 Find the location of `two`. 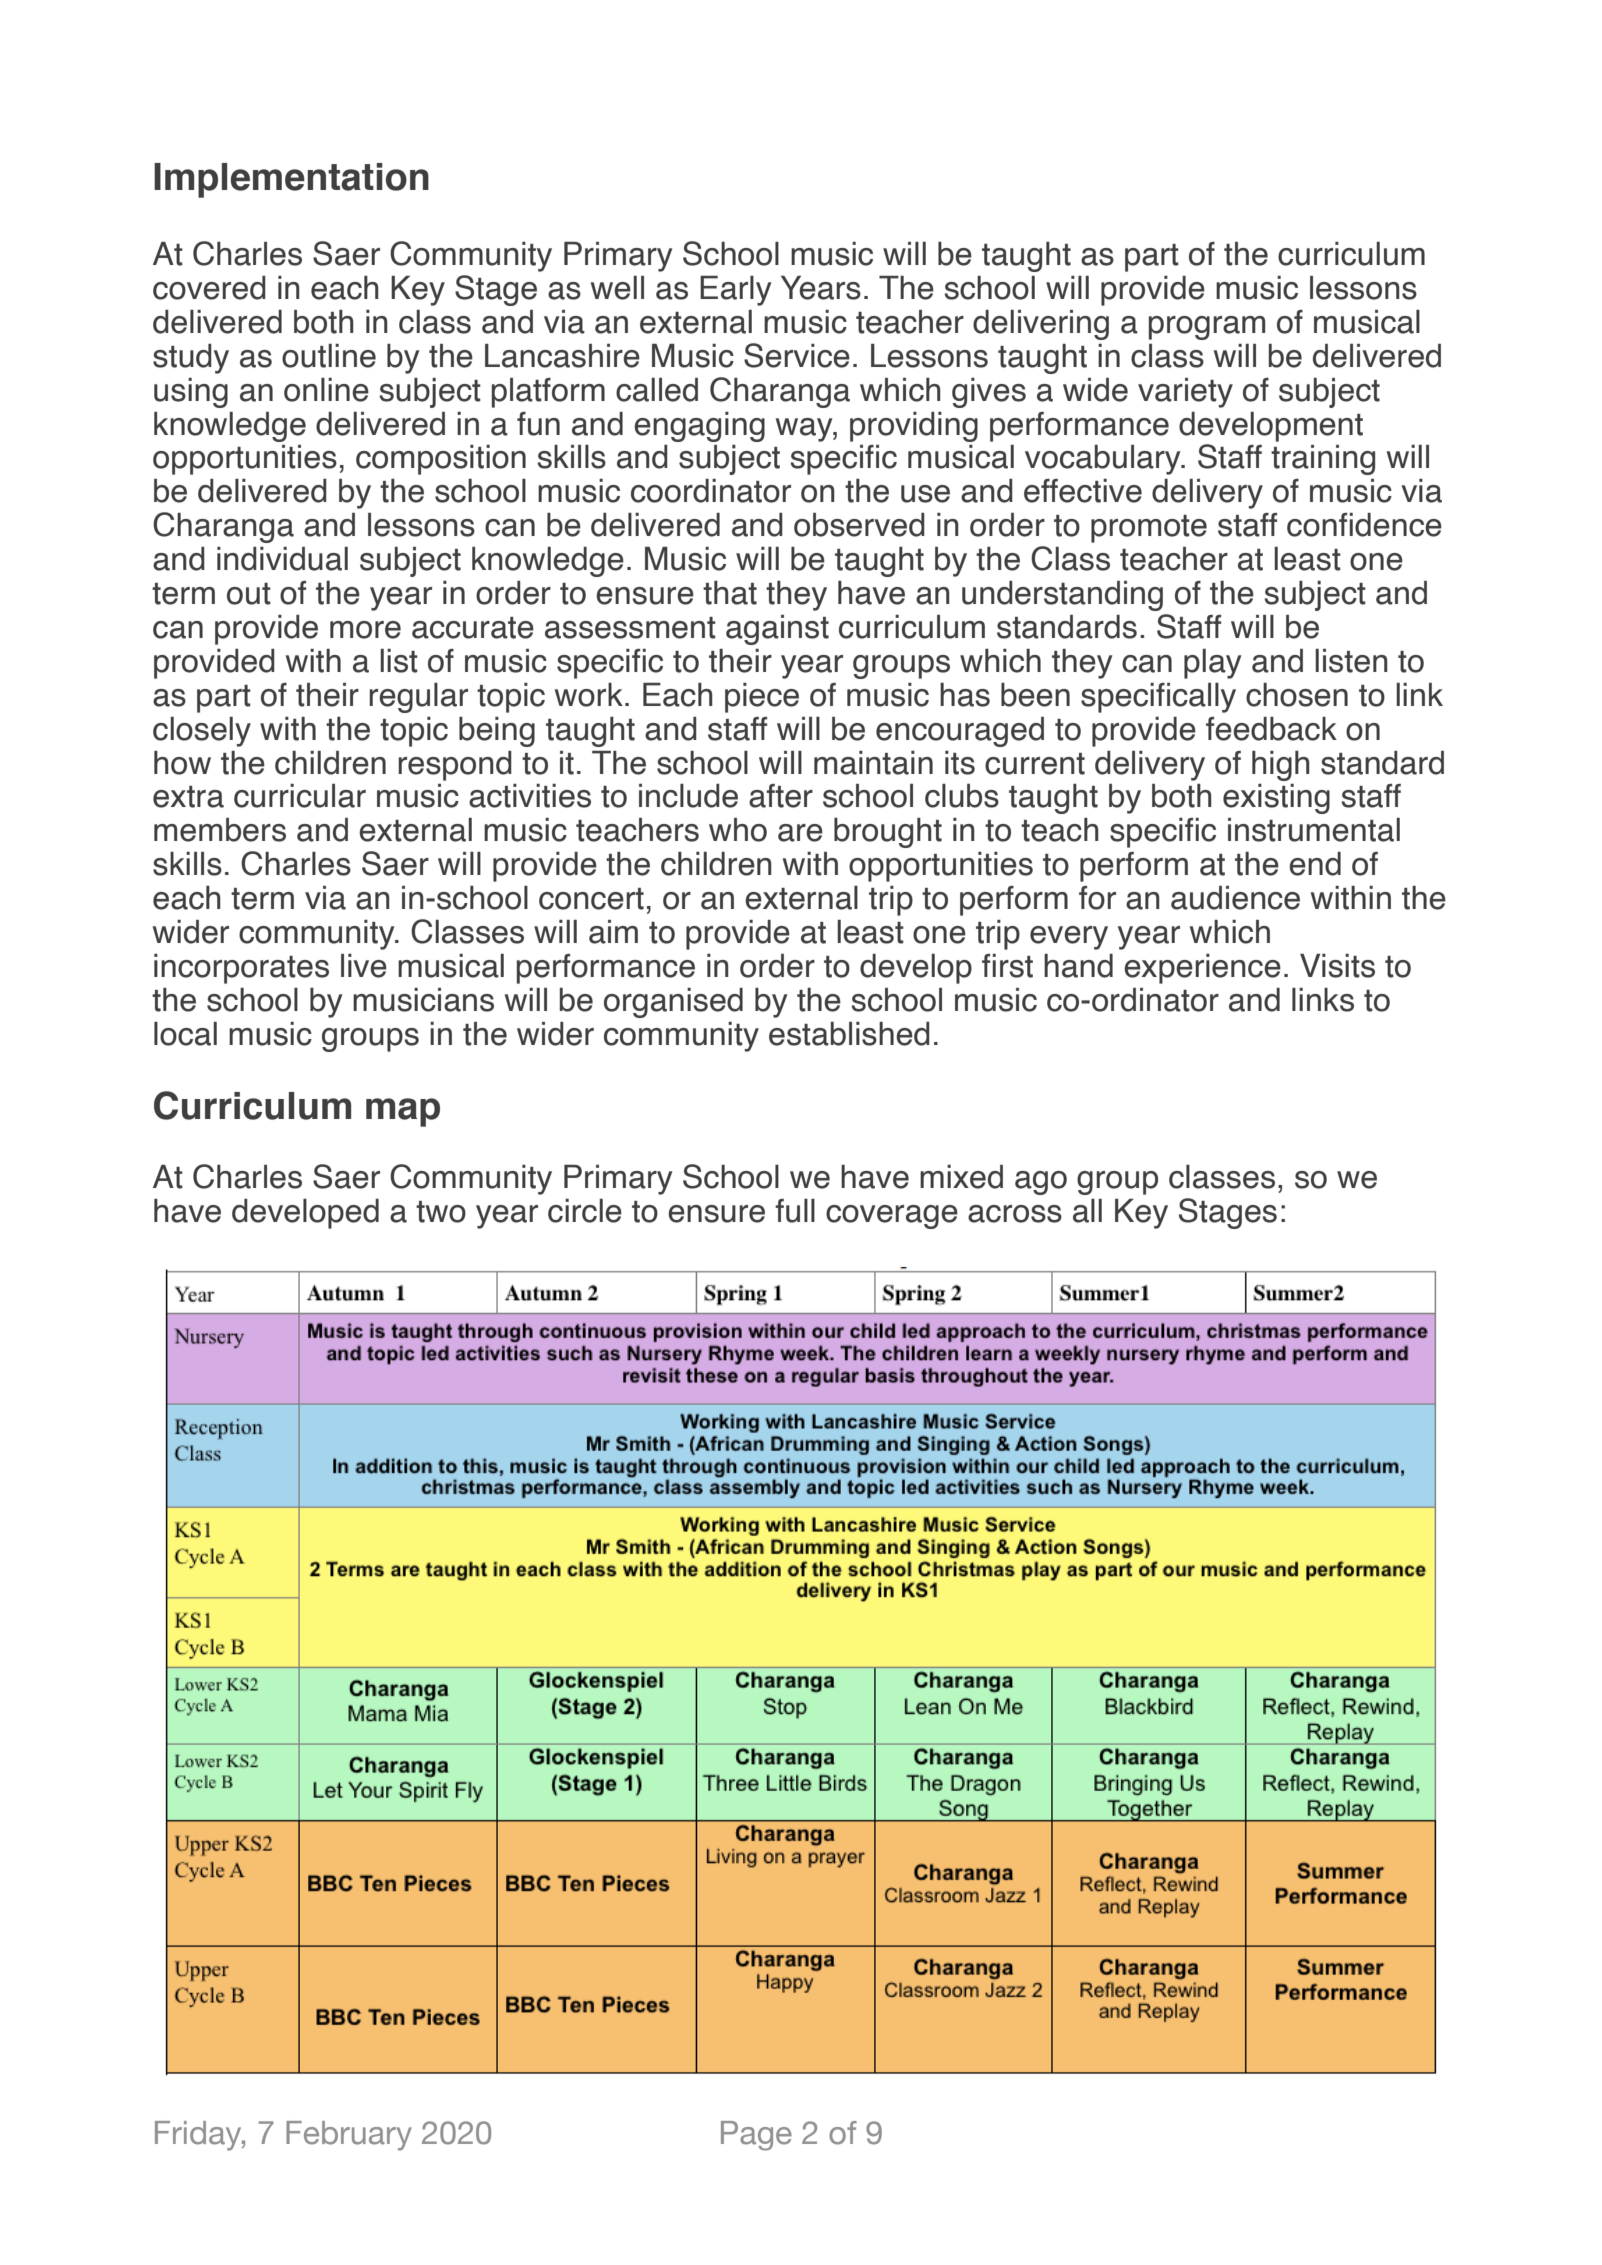

two is located at coordinates (441, 1212).
